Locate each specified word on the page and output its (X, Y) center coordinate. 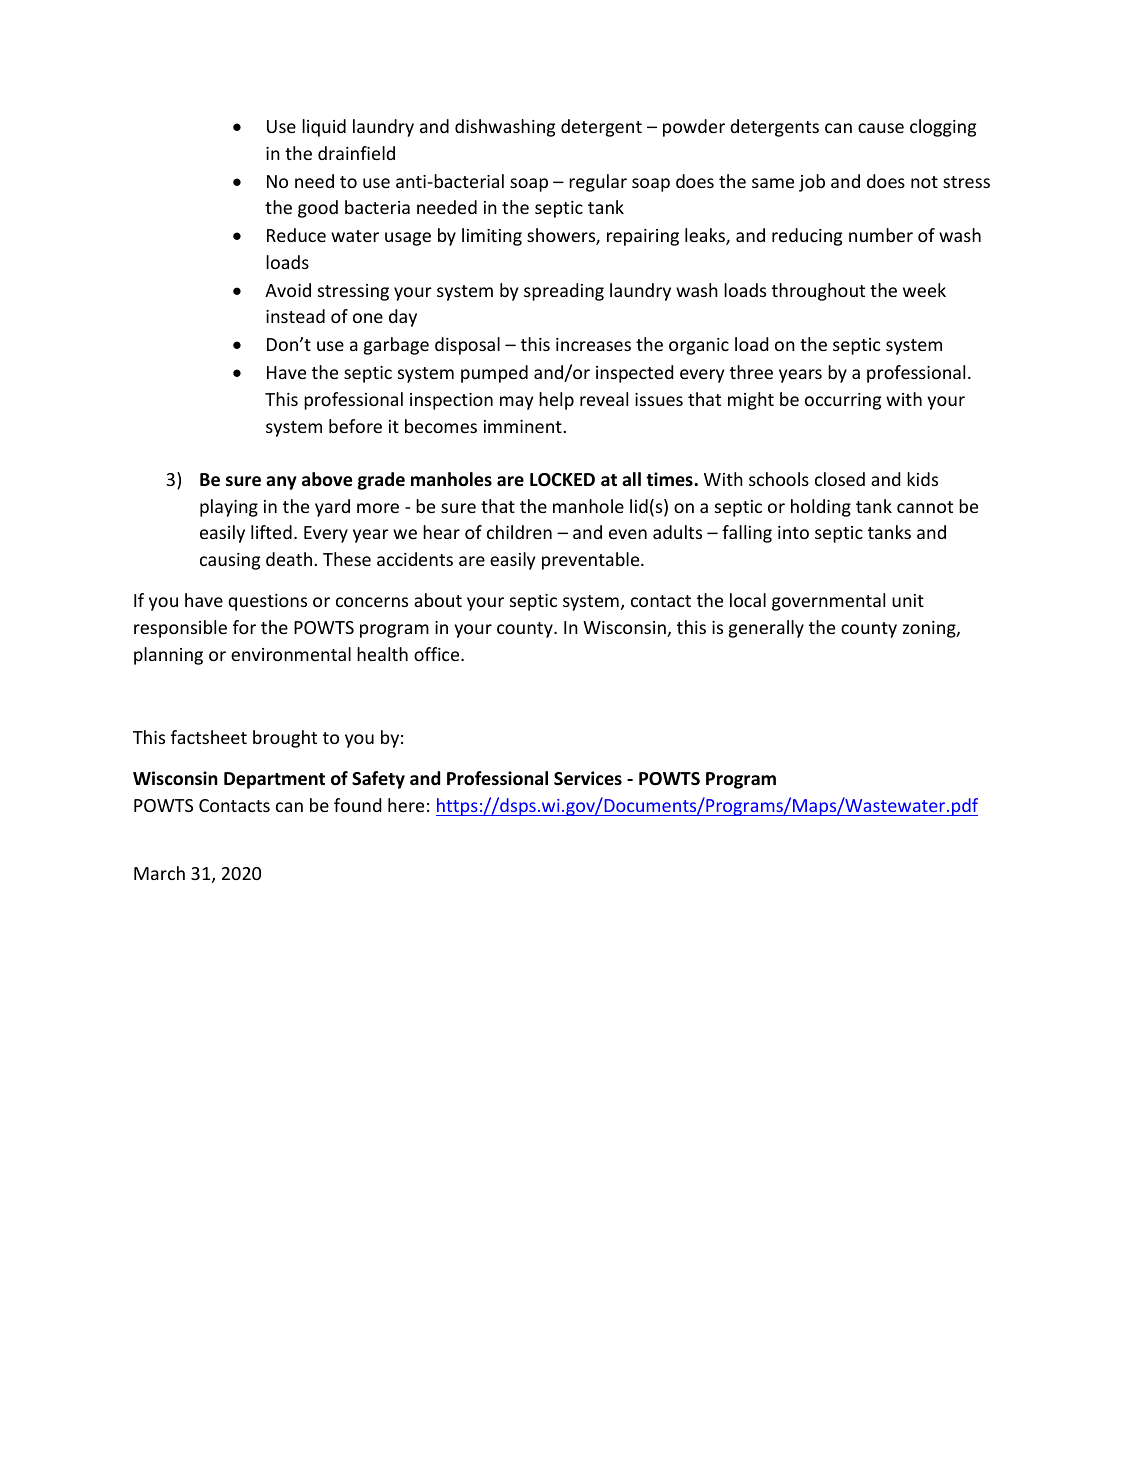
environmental (291, 654)
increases (593, 344)
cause (881, 128)
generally (766, 629)
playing (229, 508)
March (159, 873)
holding (821, 508)
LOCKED (562, 480)
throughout (818, 292)
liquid (324, 128)
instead (295, 316)
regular (598, 183)
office (438, 654)
